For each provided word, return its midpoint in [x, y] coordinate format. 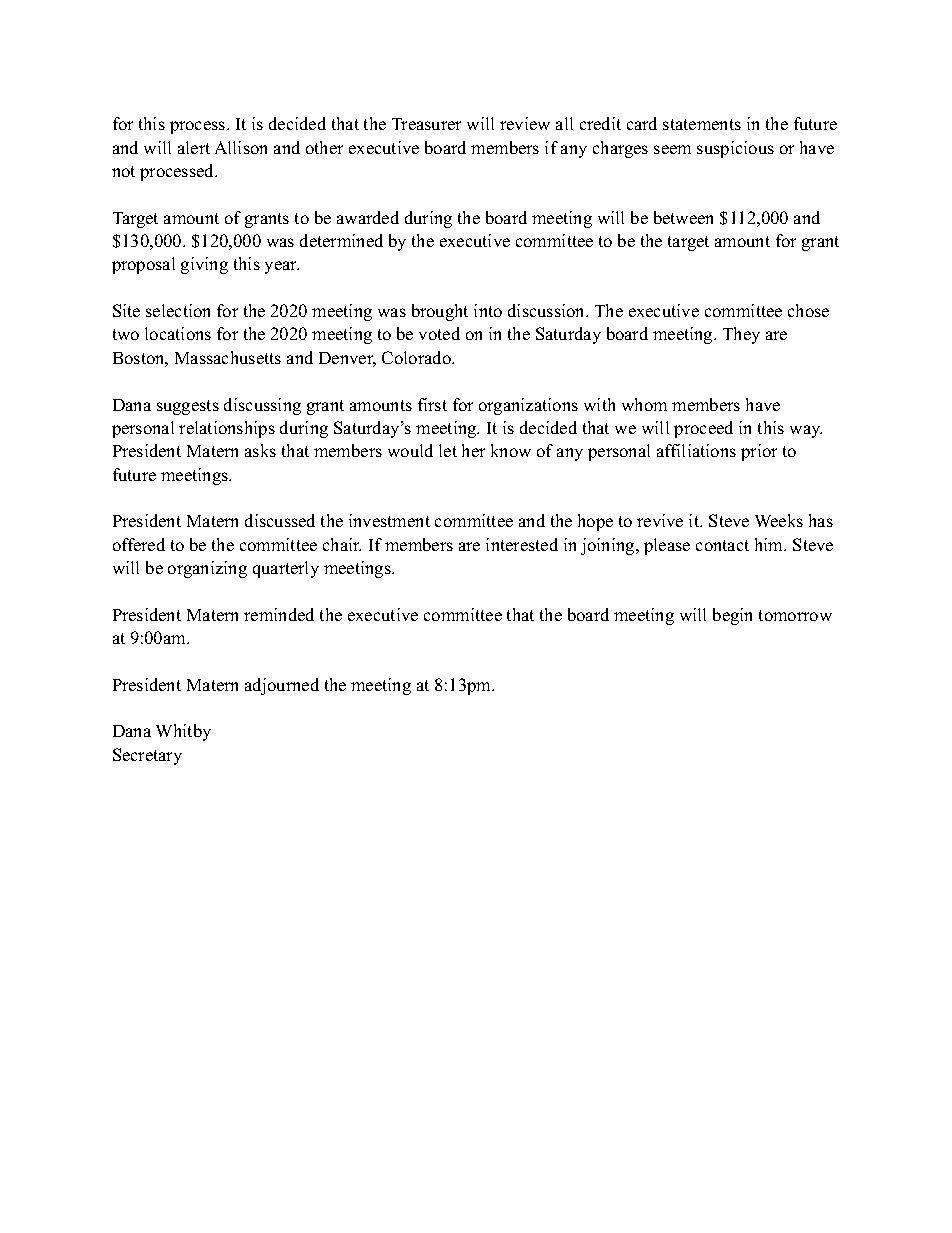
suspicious [735, 149]
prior [759, 452]
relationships [227, 429]
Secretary [147, 756]
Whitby [183, 732]
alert [194, 147]
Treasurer [426, 124]
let [448, 450]
